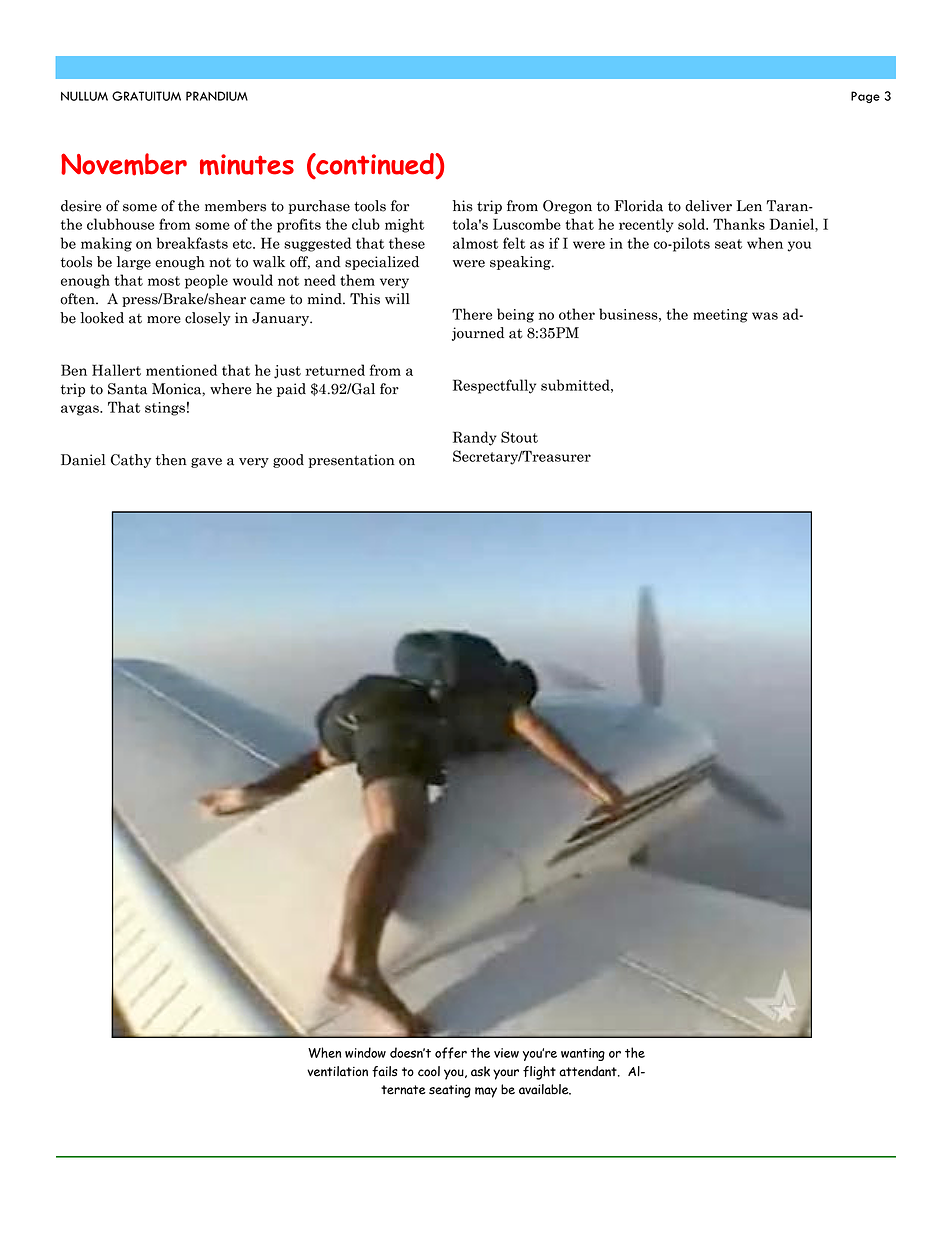  Describe the element at coordinates (206, 463) in the image. I see `gave` at that location.
